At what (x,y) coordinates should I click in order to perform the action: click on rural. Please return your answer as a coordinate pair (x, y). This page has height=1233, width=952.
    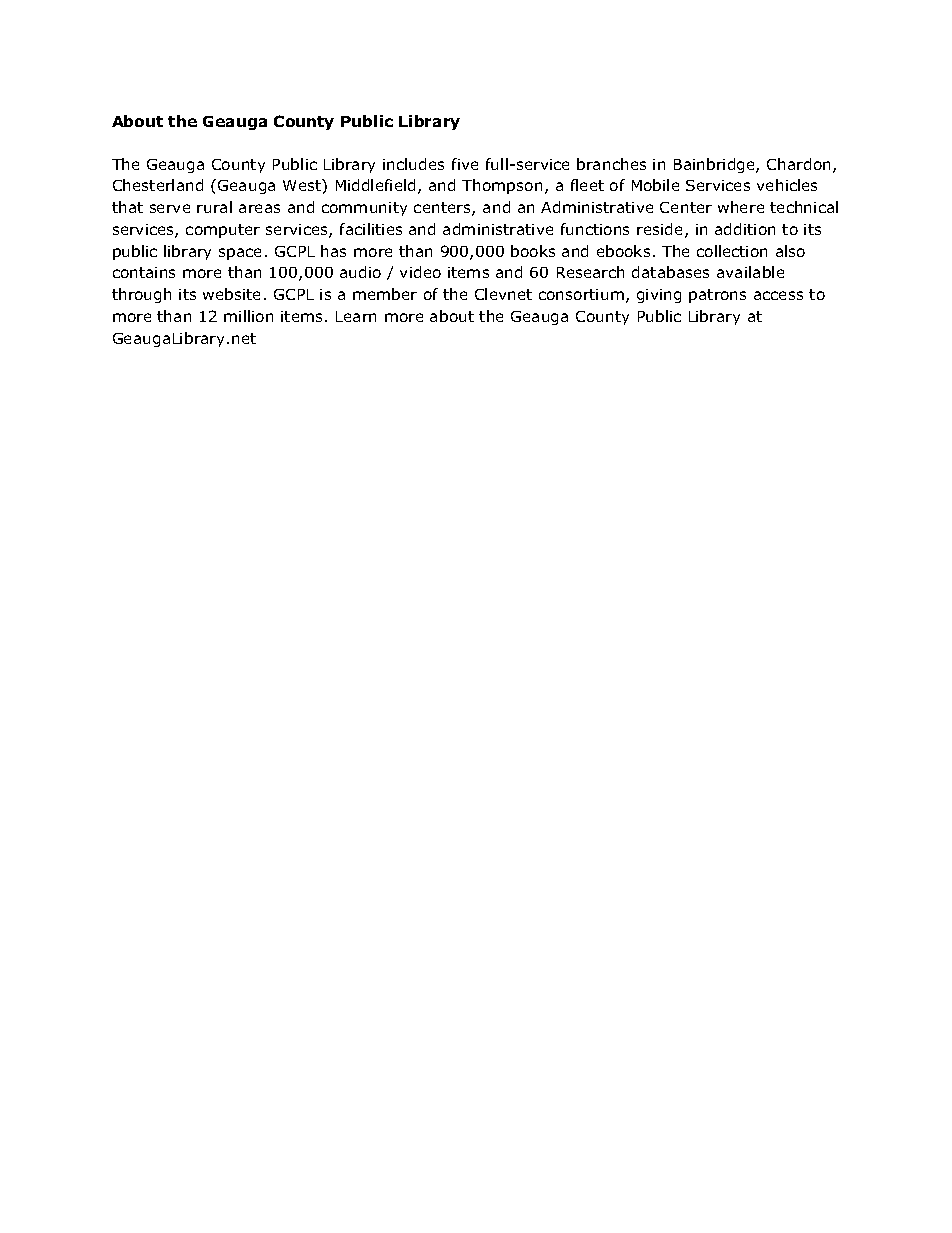
    Looking at the image, I should click on (214, 207).
